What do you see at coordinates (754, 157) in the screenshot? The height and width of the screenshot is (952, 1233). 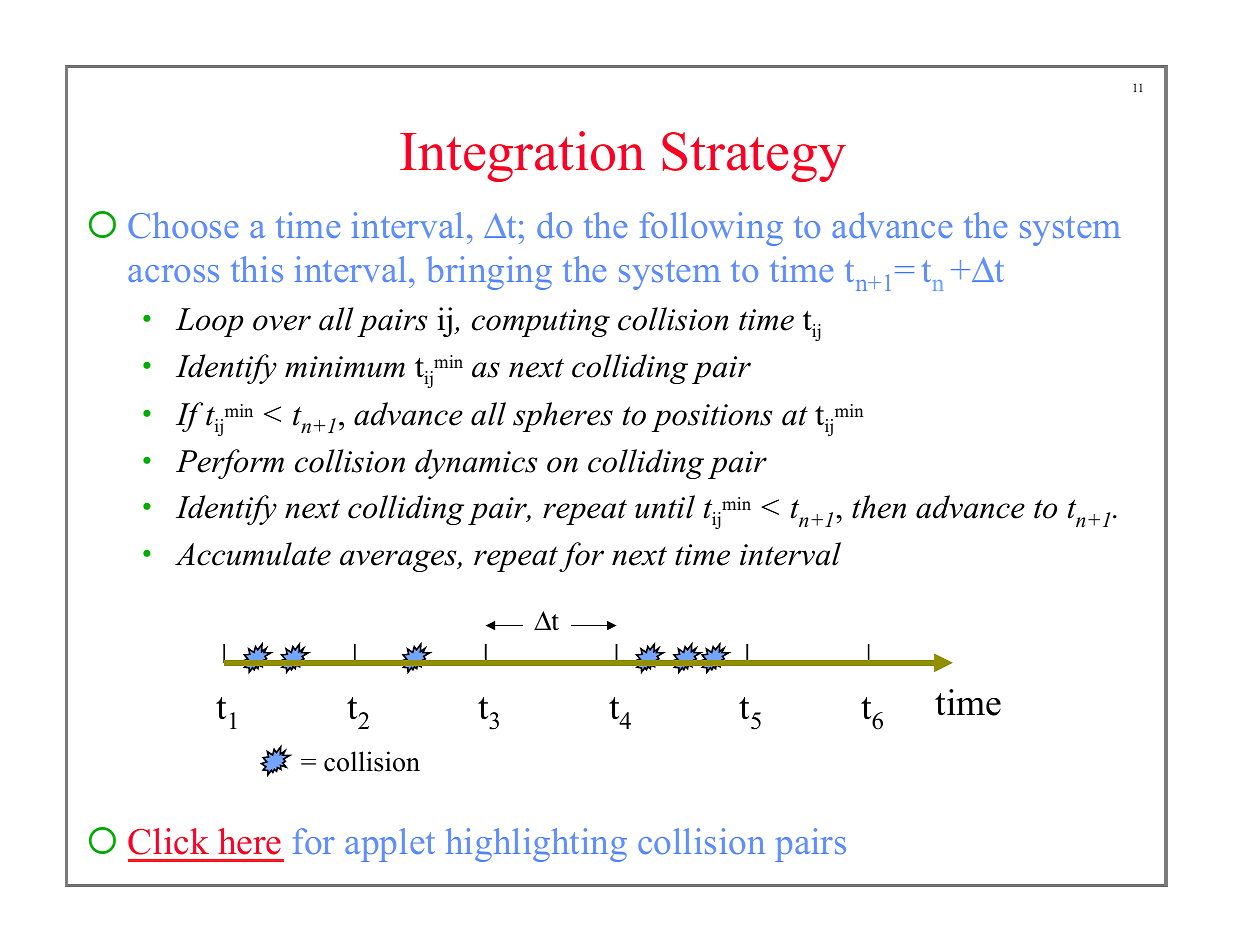 I see `Strategy` at bounding box center [754, 157].
